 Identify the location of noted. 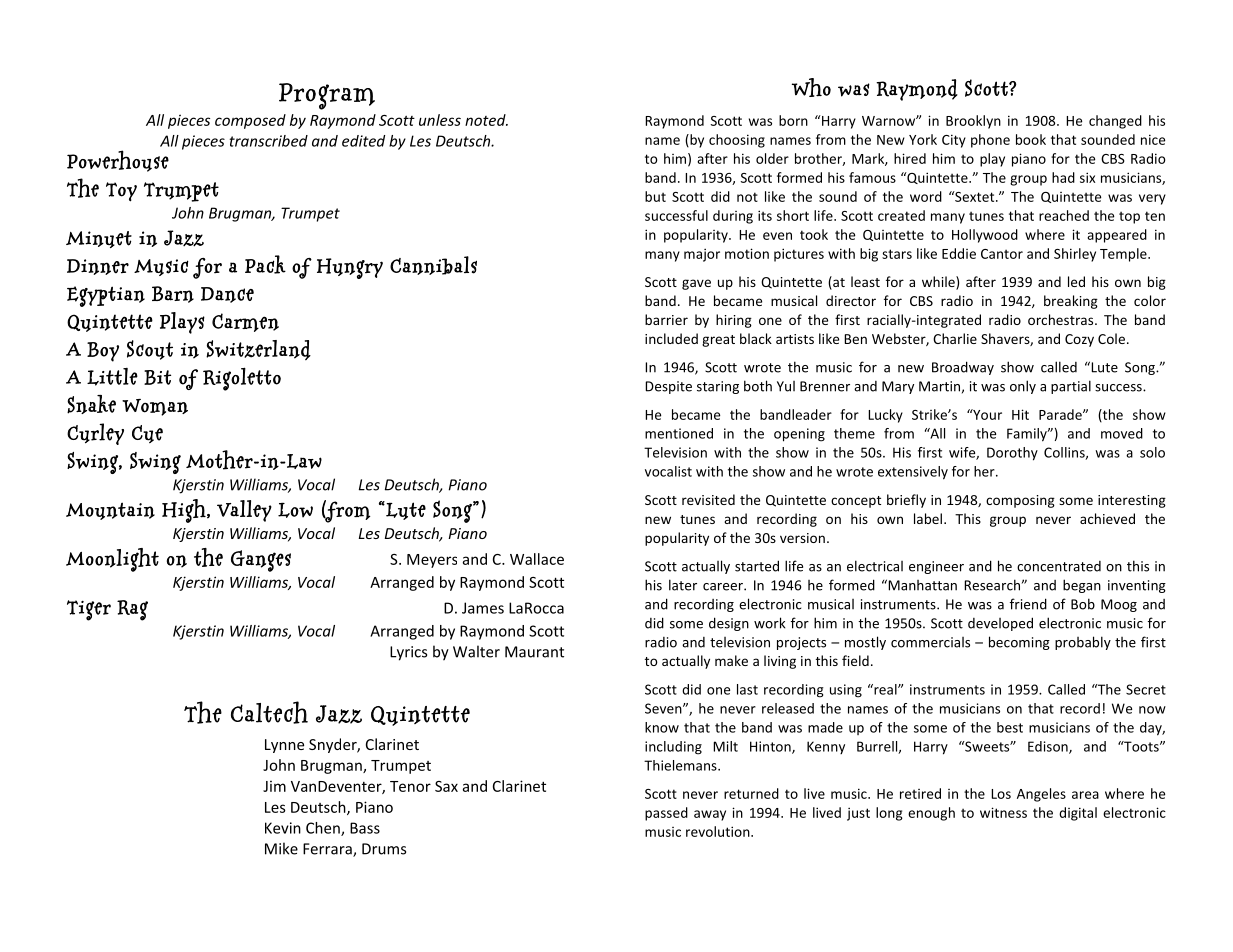
(486, 120).
